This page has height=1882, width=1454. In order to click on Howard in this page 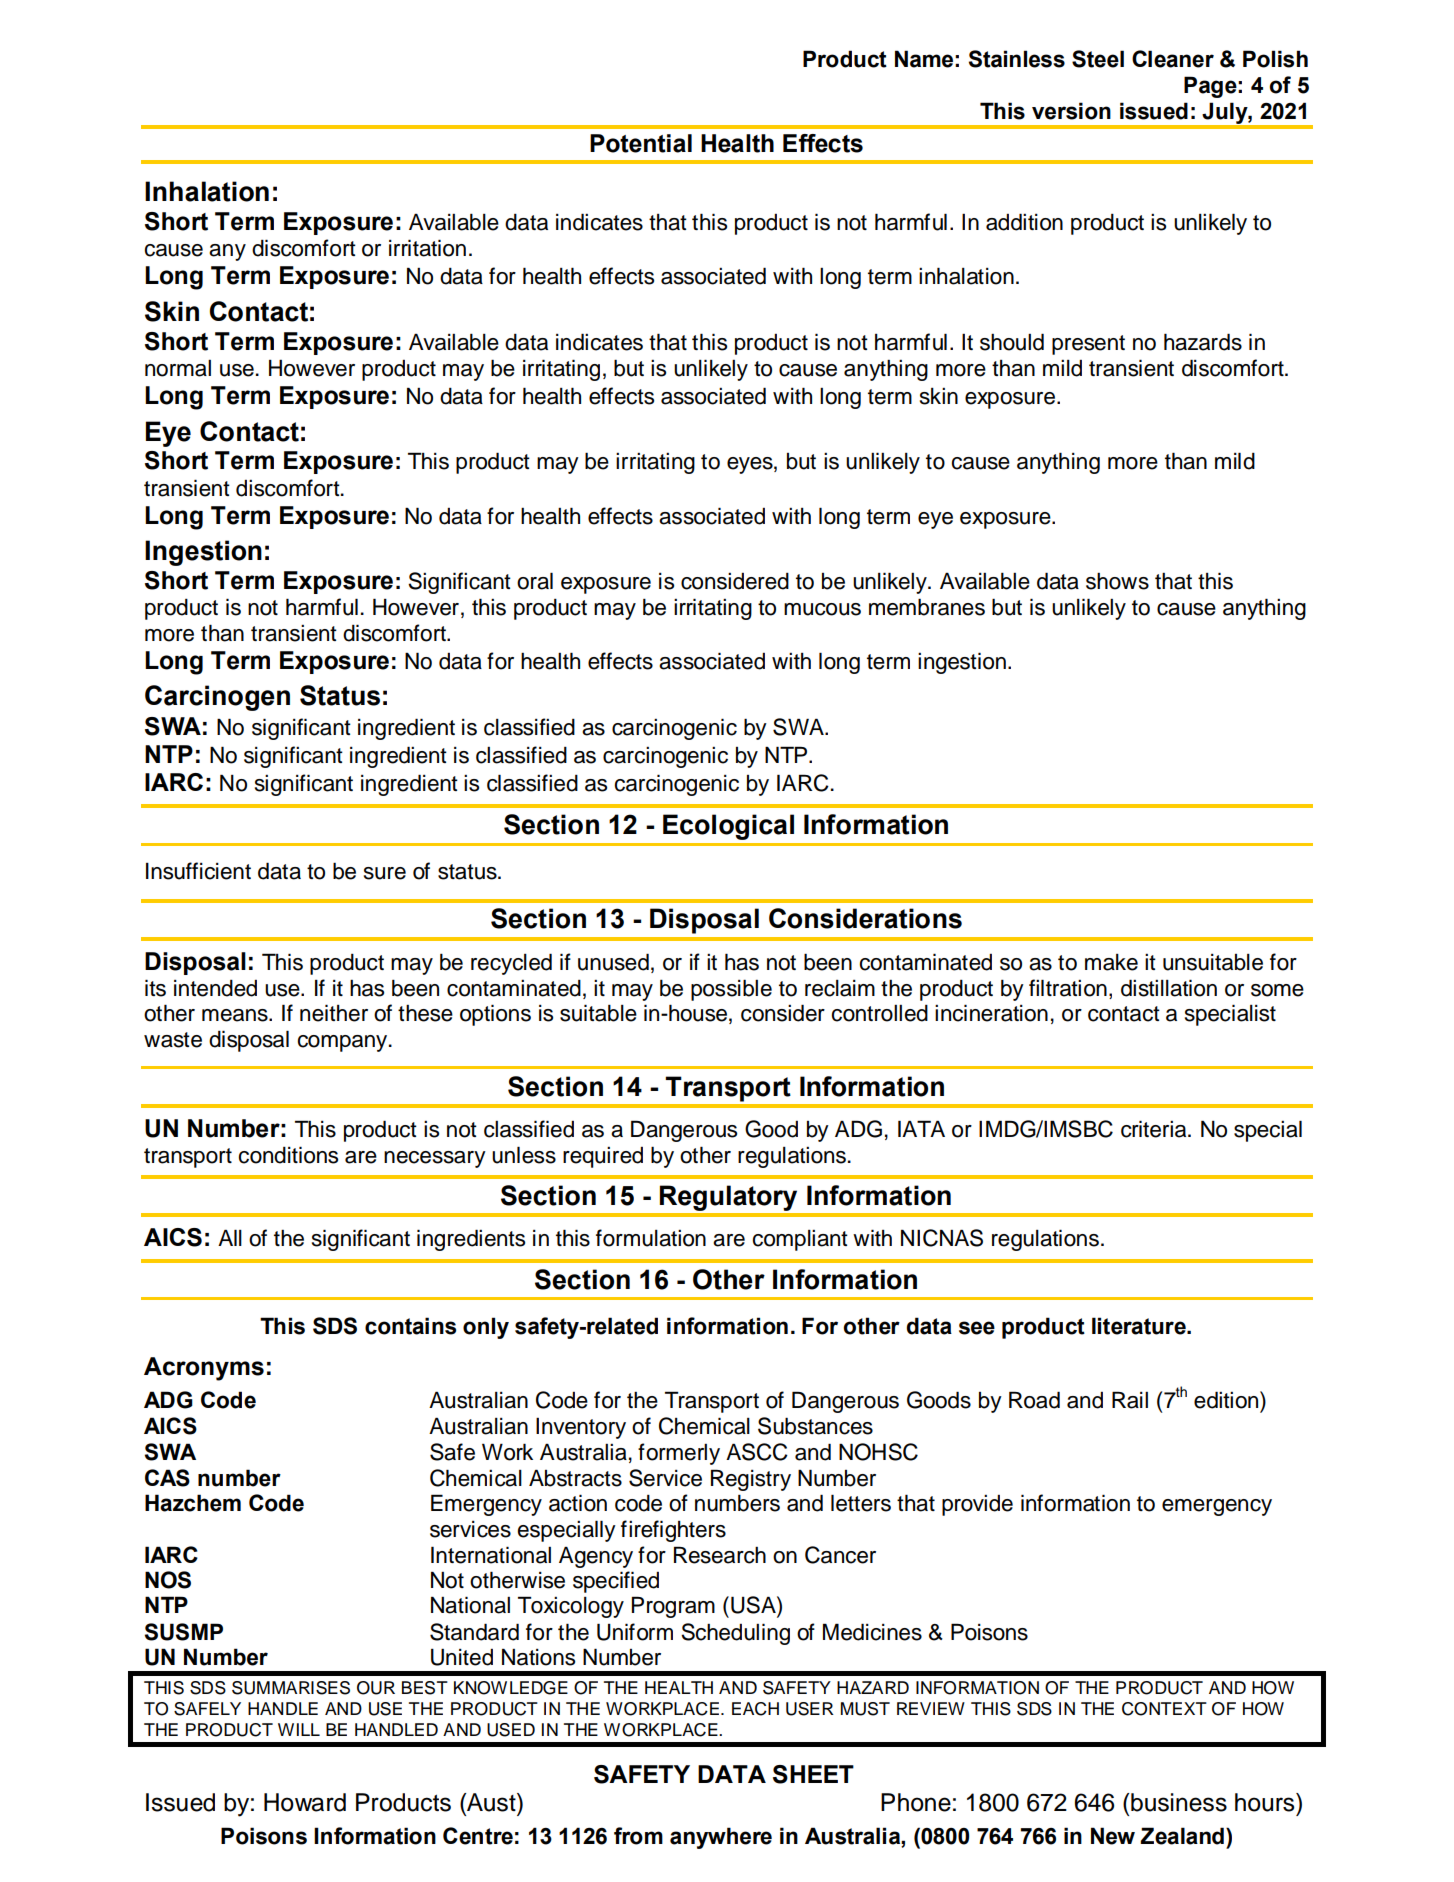, I will do `click(305, 1802)`.
